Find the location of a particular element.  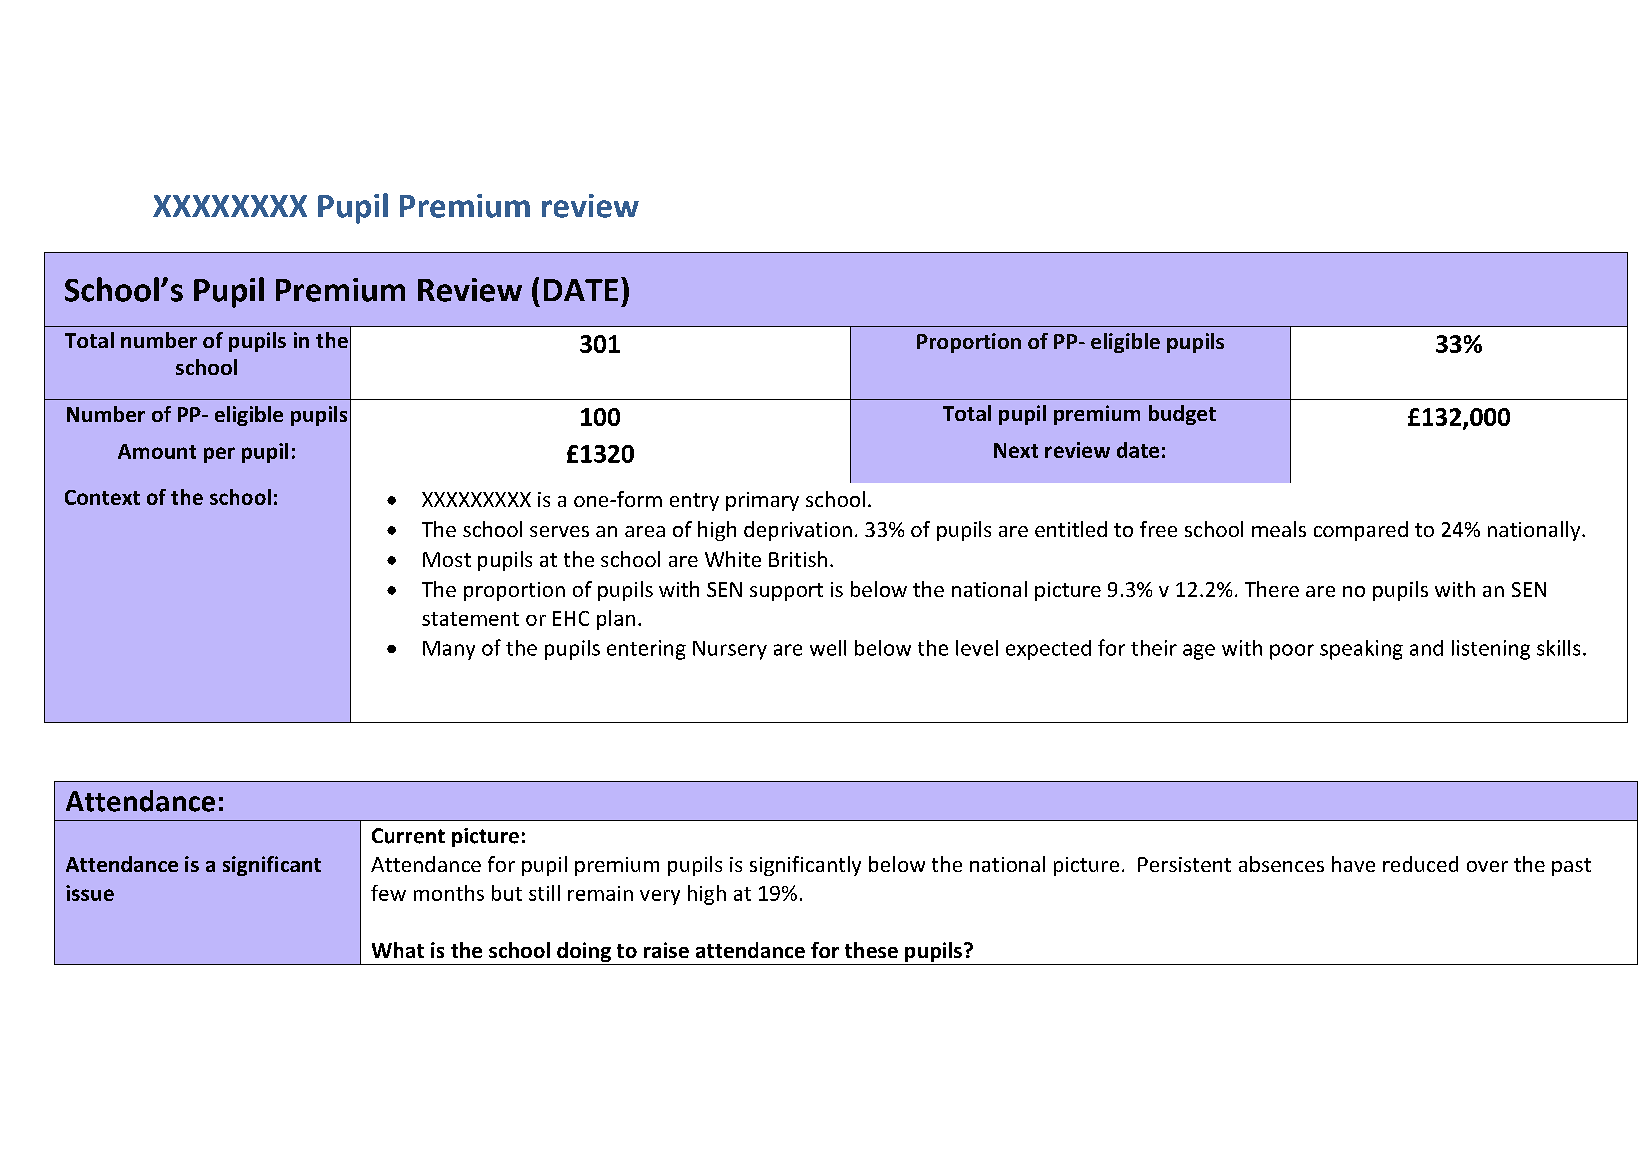

well is located at coordinates (828, 648).
